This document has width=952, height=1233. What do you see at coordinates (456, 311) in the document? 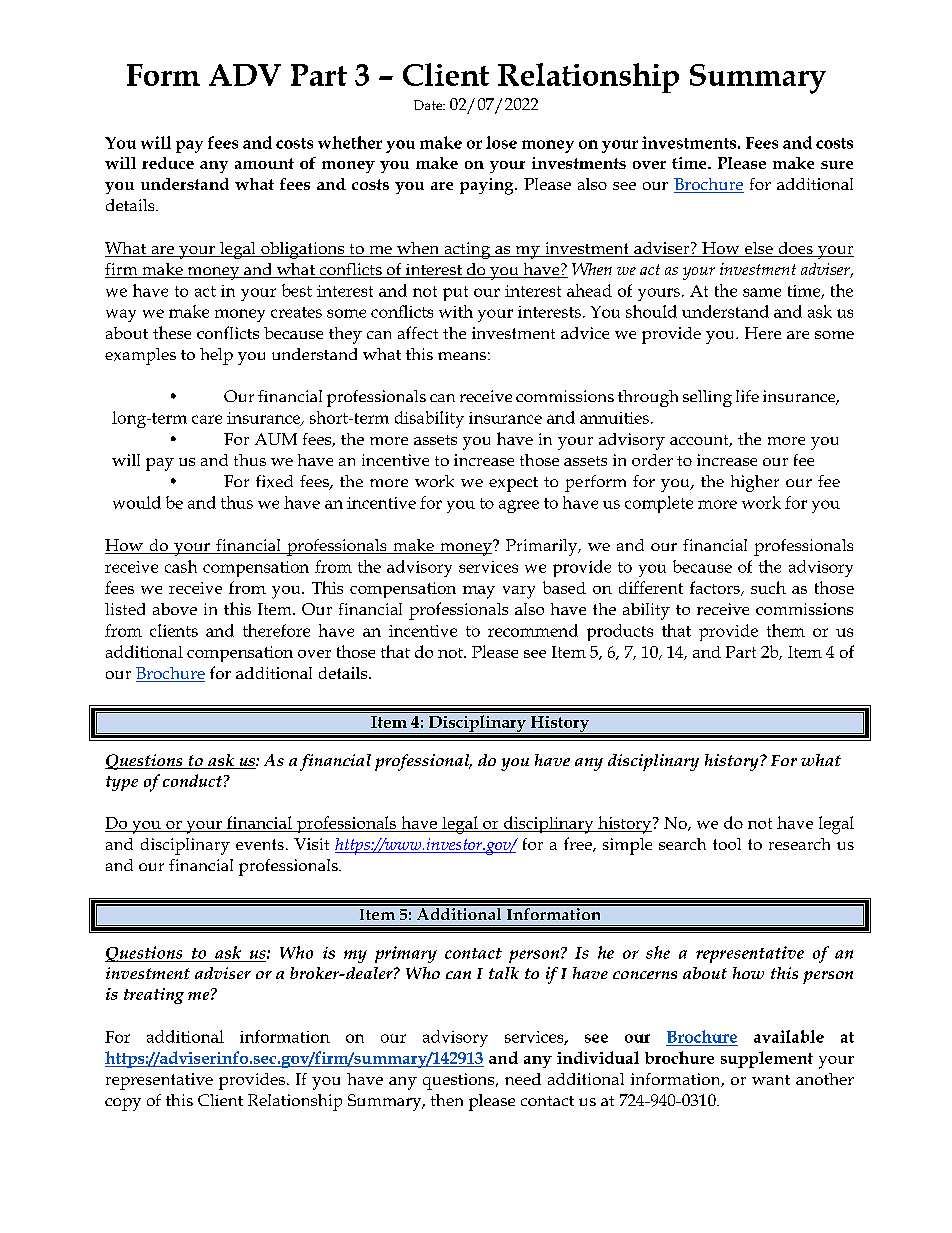
I see `with` at bounding box center [456, 311].
